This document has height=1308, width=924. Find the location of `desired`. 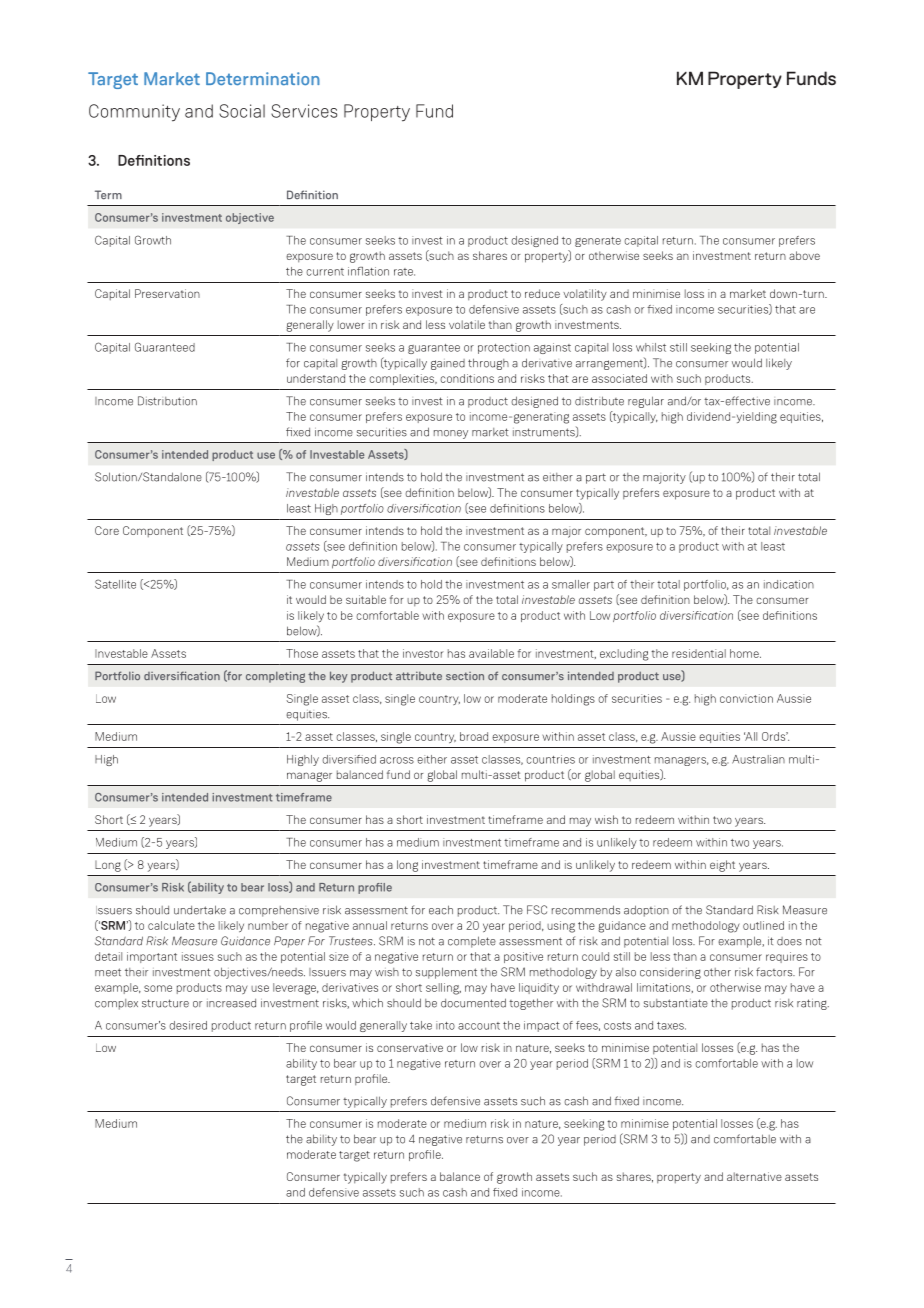

desired is located at coordinates (188, 1025).
